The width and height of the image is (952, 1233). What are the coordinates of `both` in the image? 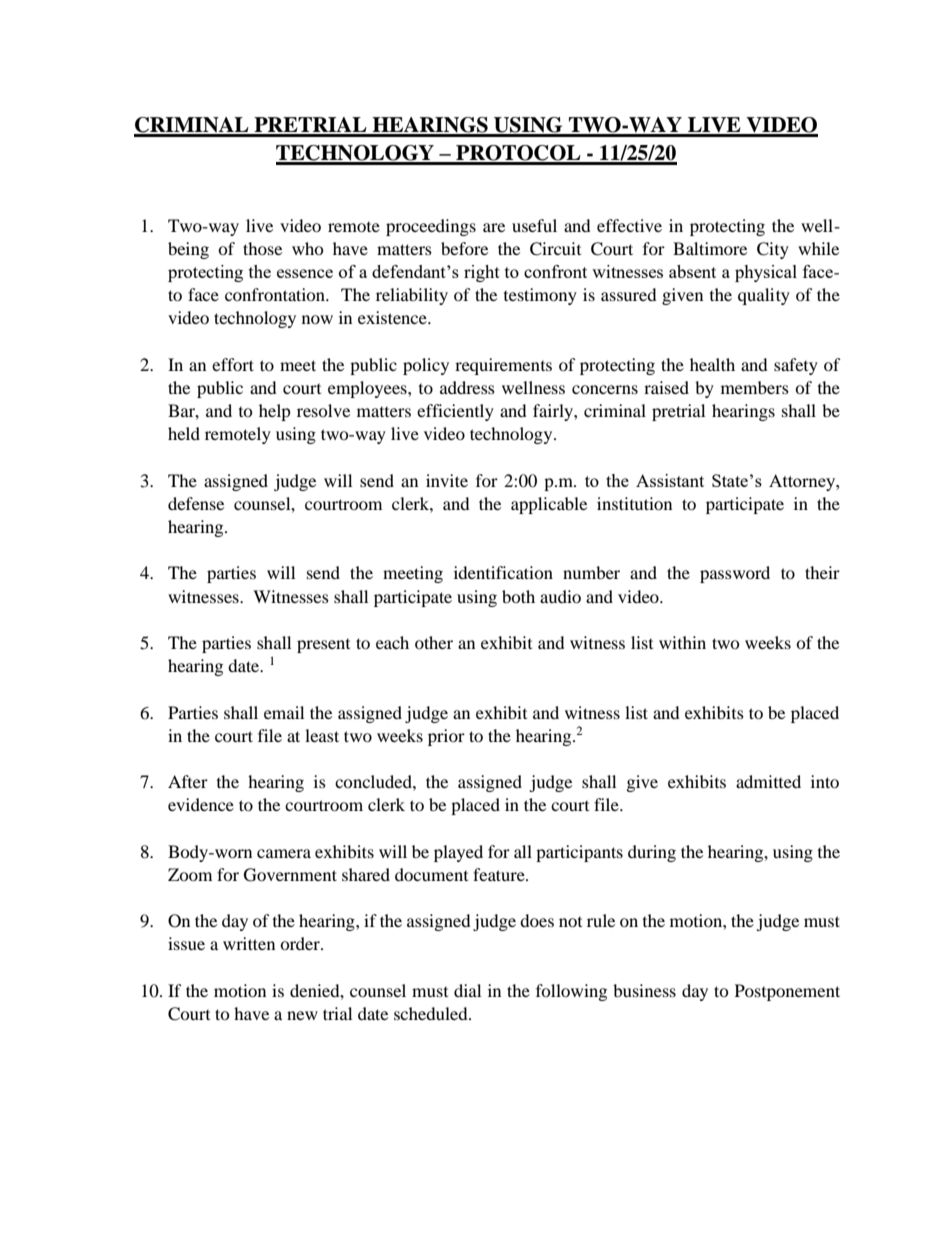 It's located at (518, 596).
